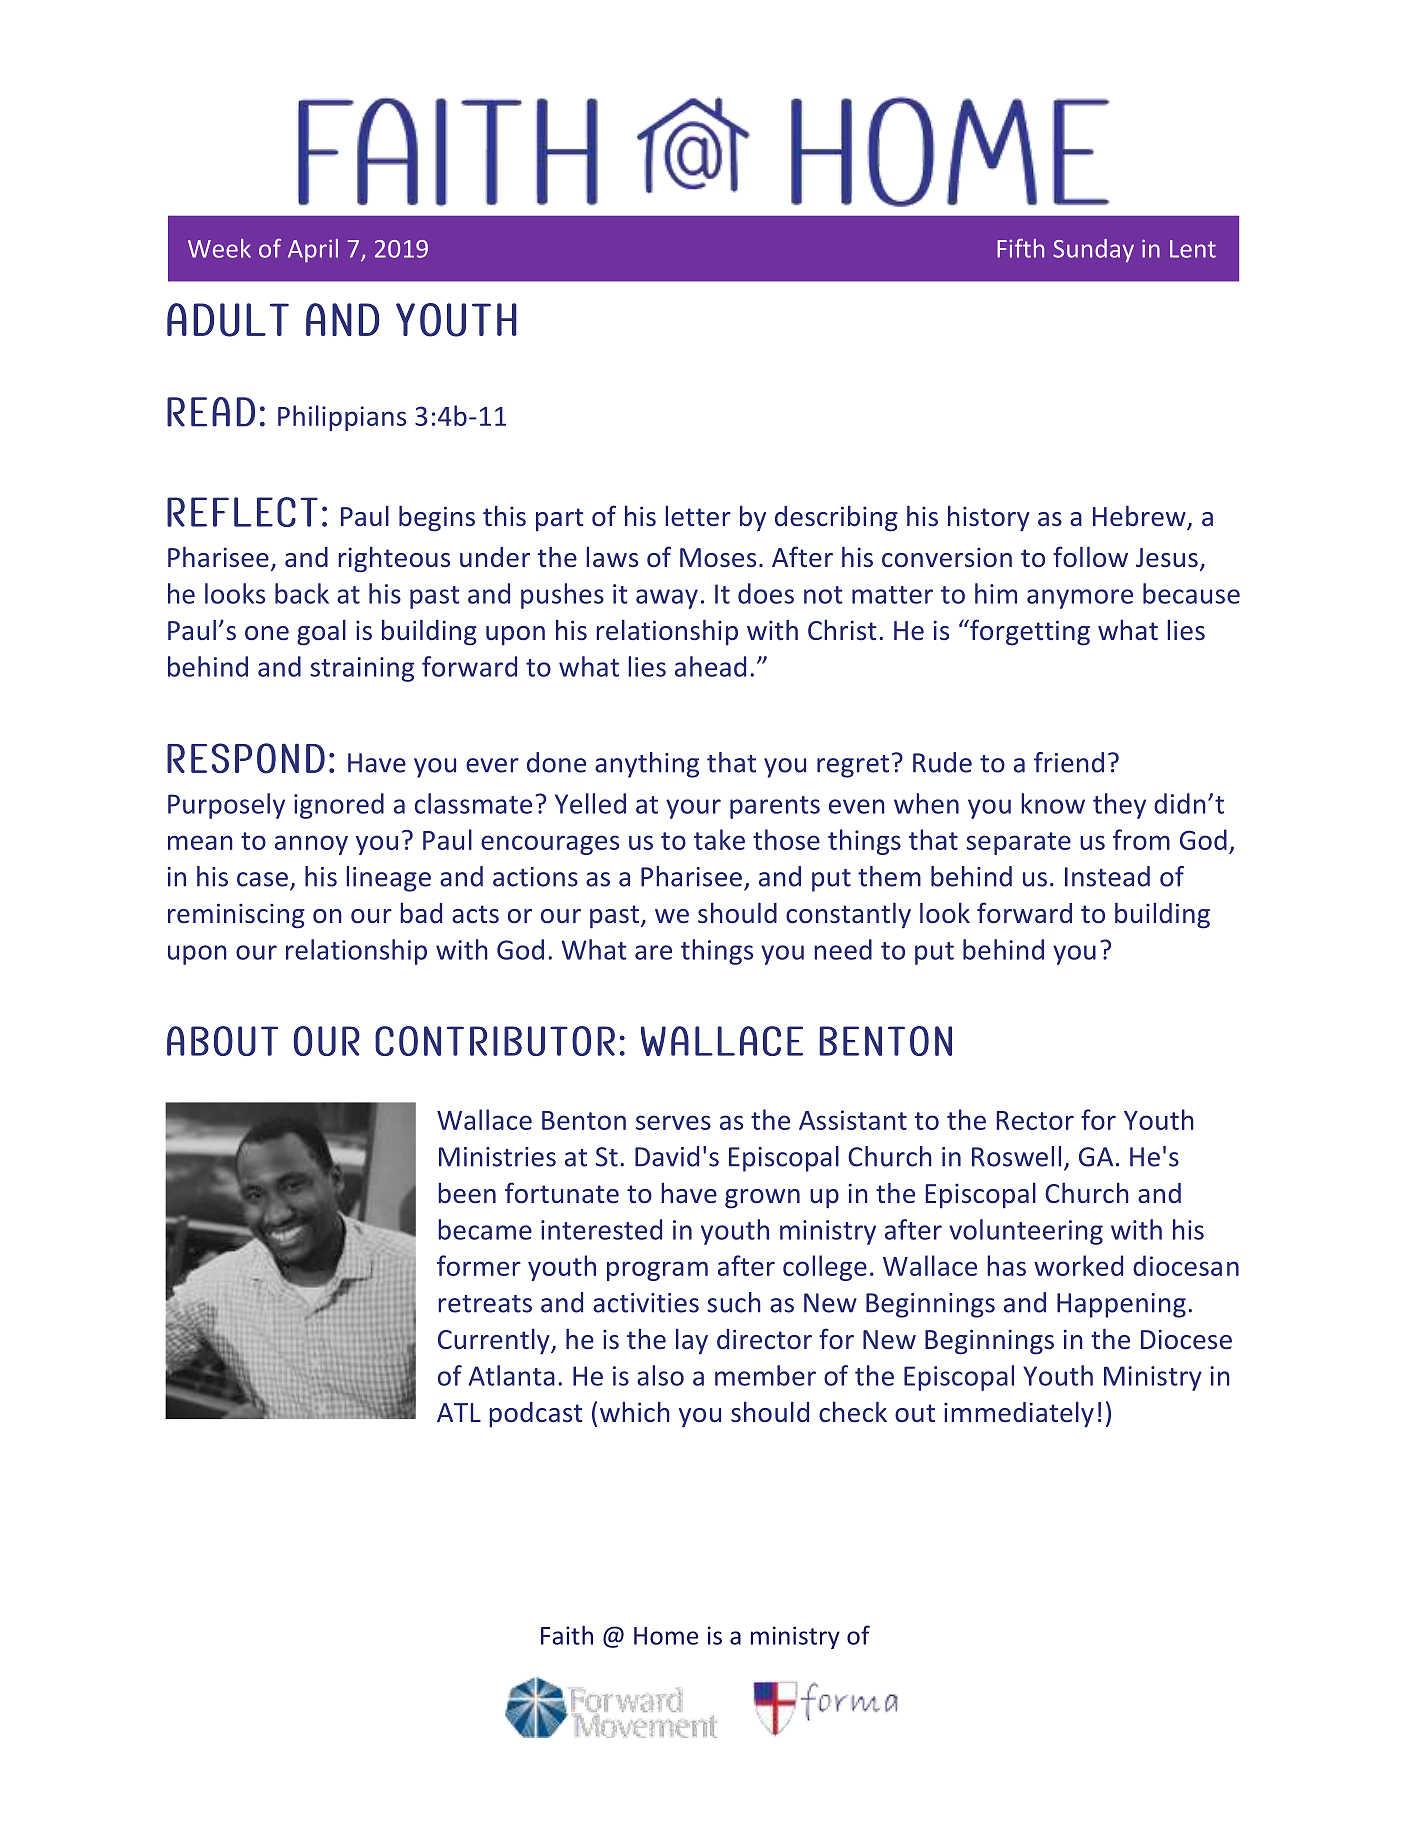  What do you see at coordinates (1090, 556) in the screenshot?
I see `follow` at bounding box center [1090, 556].
